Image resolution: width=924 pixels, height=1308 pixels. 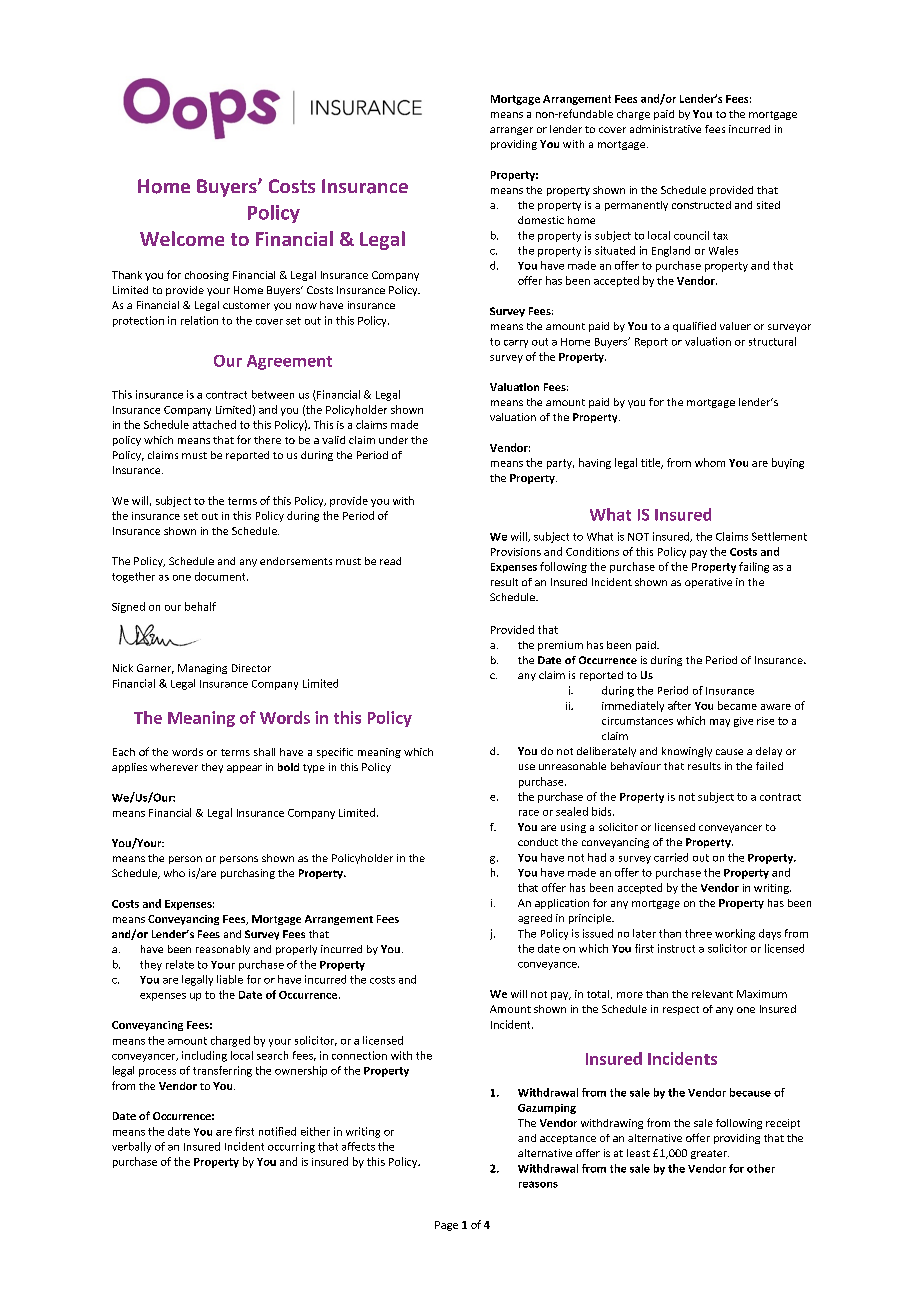 I want to click on reasonably, so click(x=223, y=950).
